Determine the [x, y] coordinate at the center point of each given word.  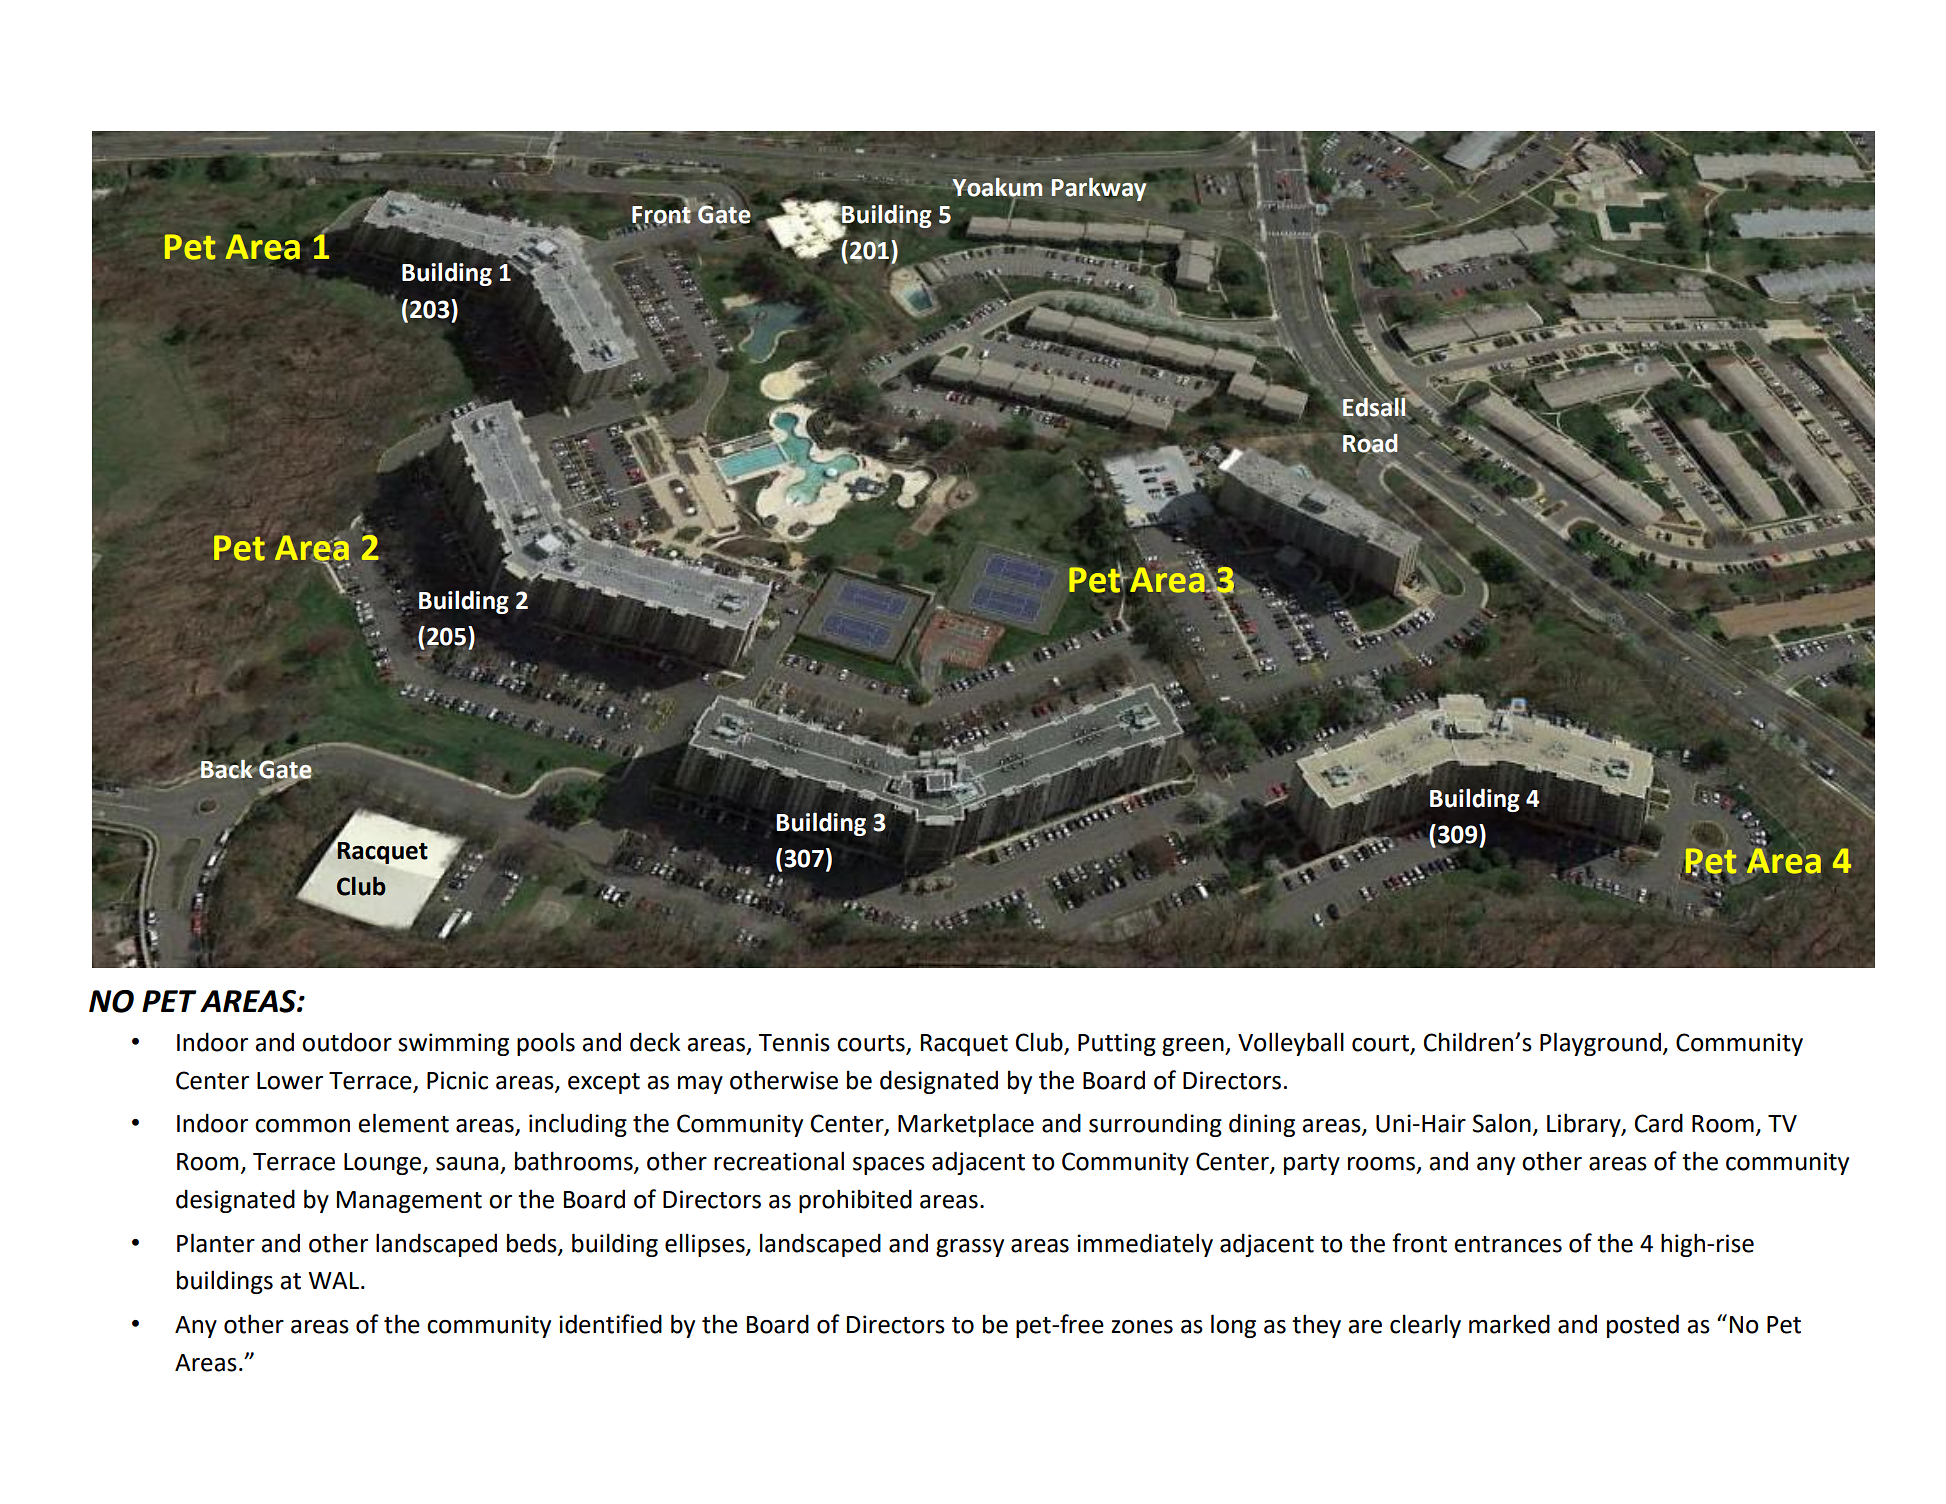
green [1194, 1047]
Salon [1502, 1123]
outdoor [347, 1042]
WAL [335, 1280]
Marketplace [966, 1125]
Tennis [794, 1042]
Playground [1602, 1044]
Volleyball [1291, 1044]
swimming [453, 1044]
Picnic [457, 1080]
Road [1370, 442]
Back [227, 768]
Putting [1117, 1044]
